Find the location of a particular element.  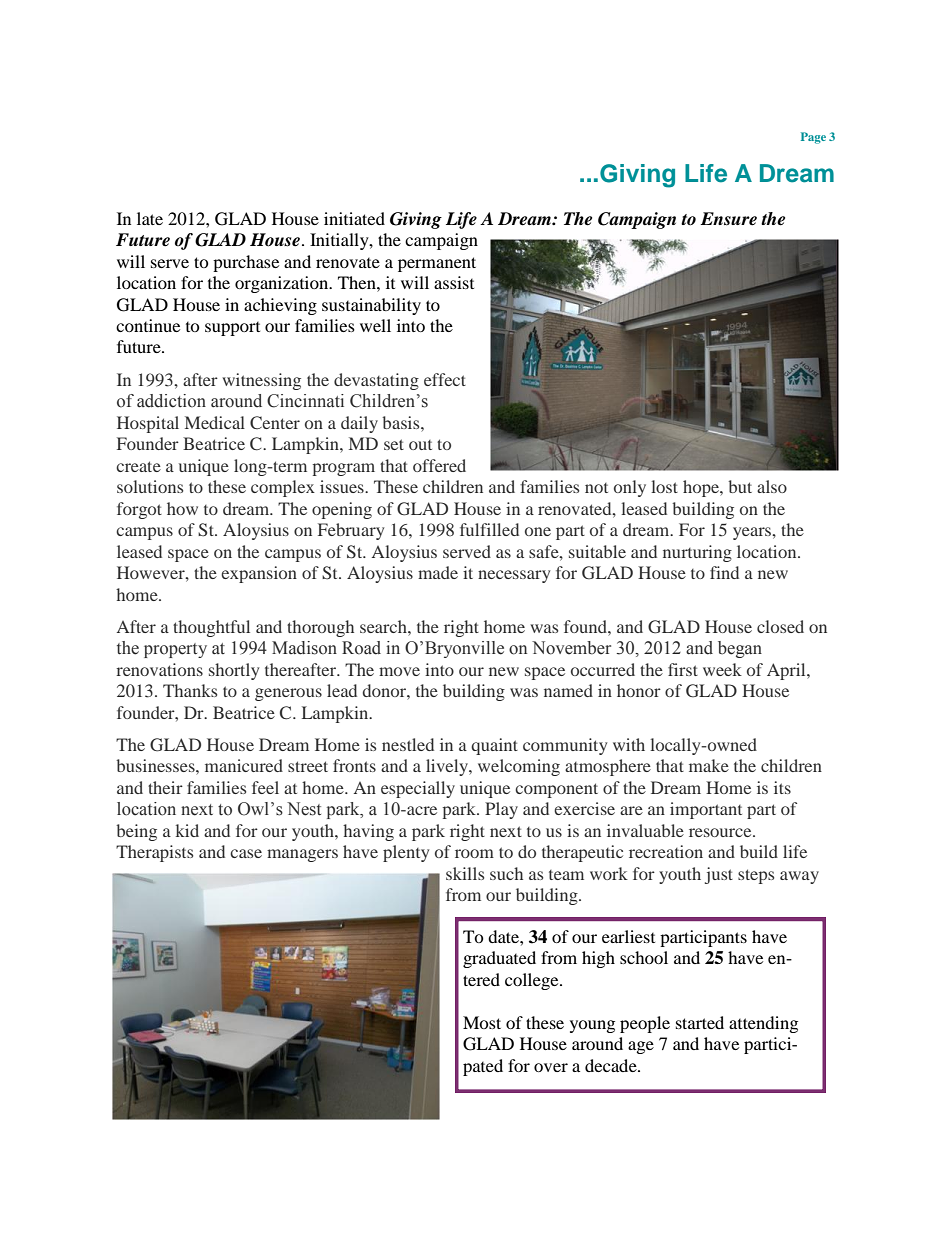

just is located at coordinates (719, 875).
